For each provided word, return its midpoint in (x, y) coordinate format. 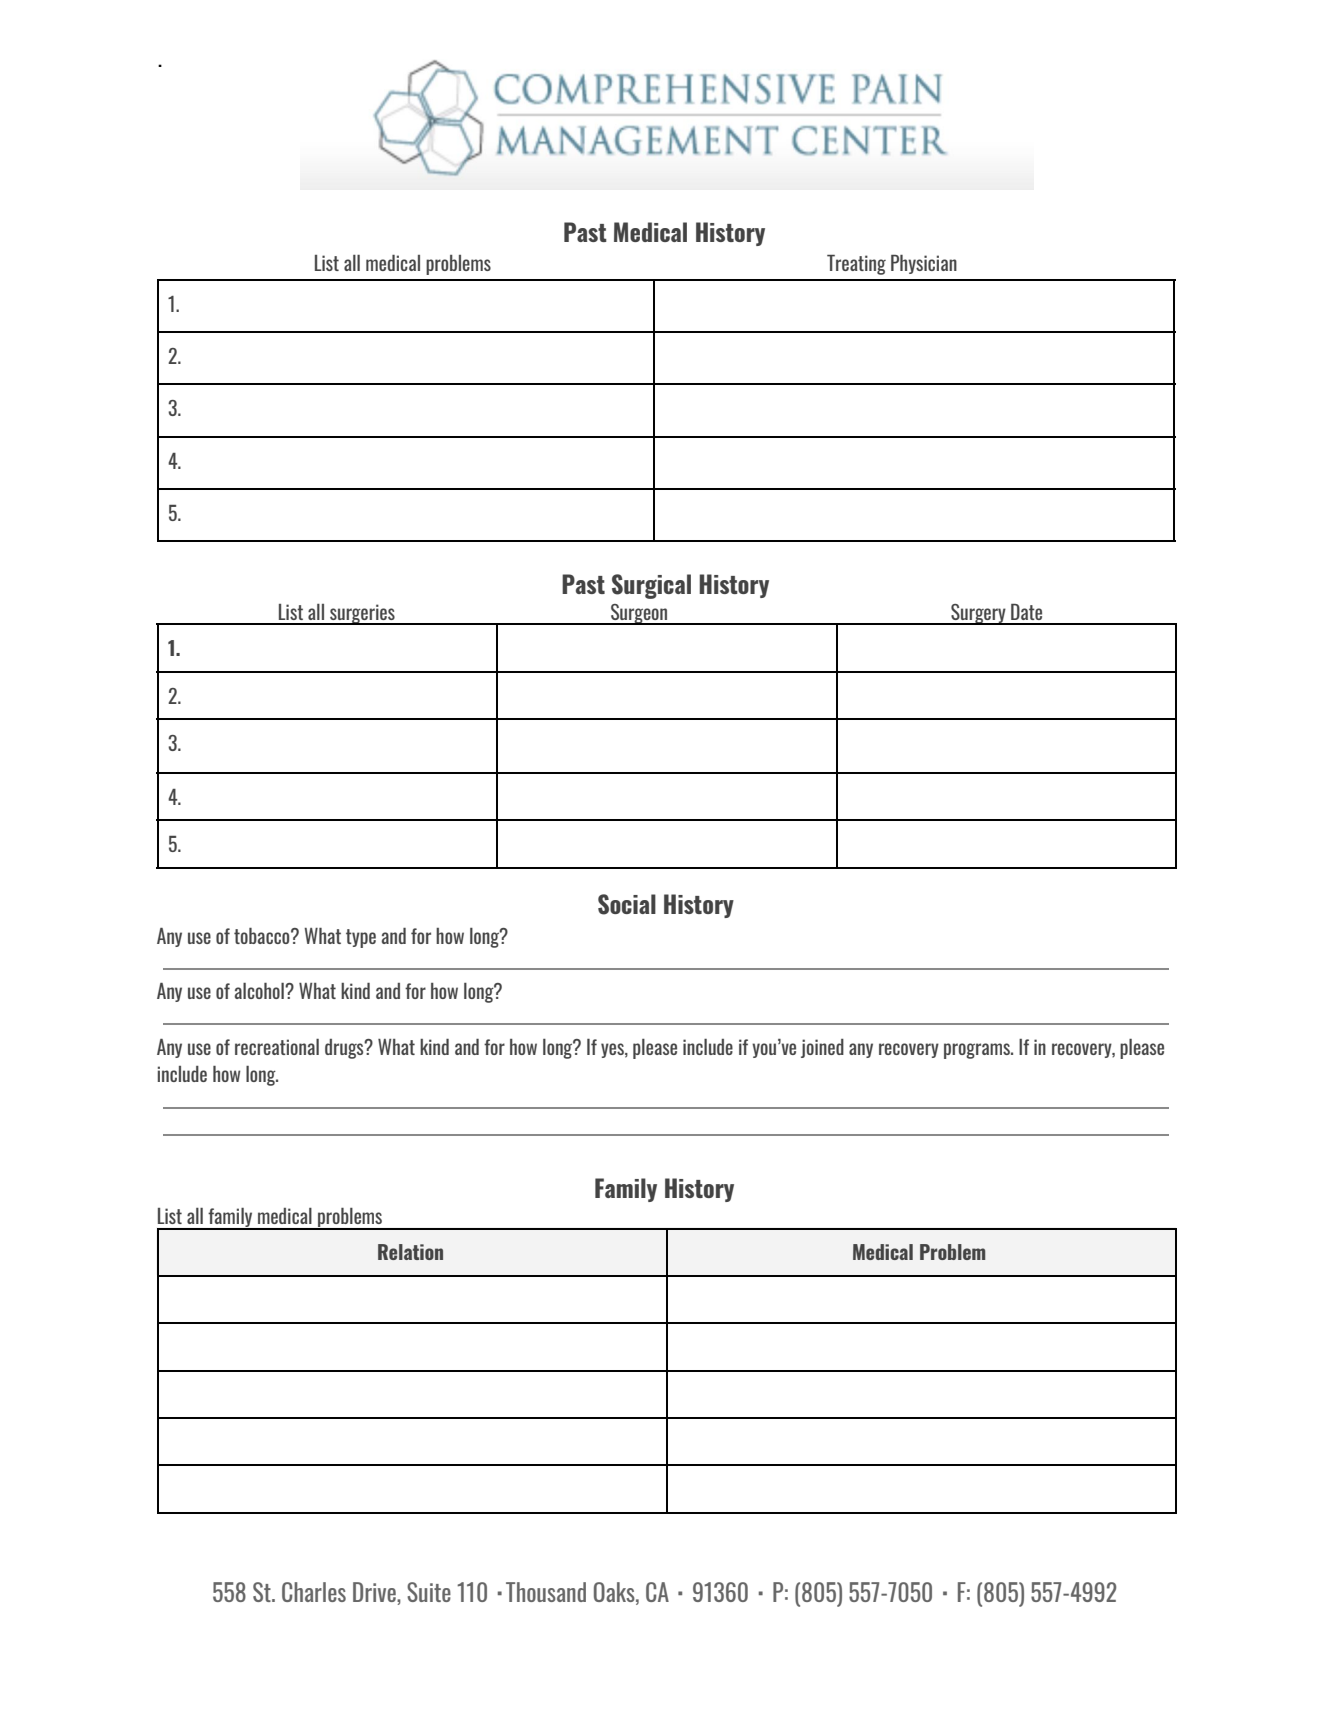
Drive (375, 1592)
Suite (429, 1592)
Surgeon (639, 614)
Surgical (651, 586)
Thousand (546, 1592)
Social (627, 904)
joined (822, 1048)
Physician (924, 264)
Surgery (978, 614)
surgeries (362, 614)
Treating (856, 265)
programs (978, 1051)
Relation (410, 1252)
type (361, 938)
